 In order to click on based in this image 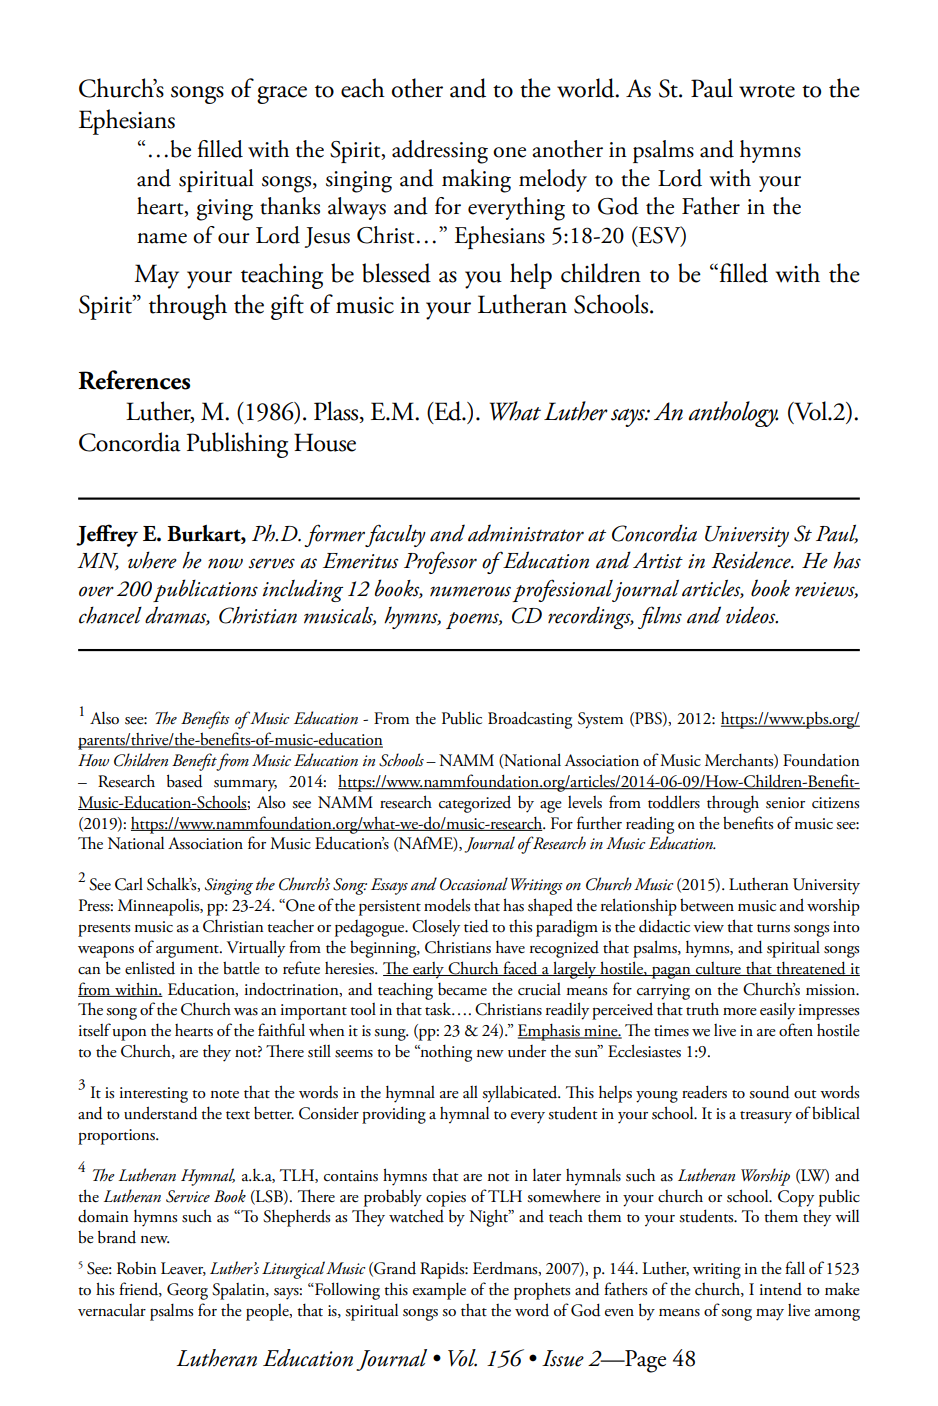, I will do `click(185, 781)`.
